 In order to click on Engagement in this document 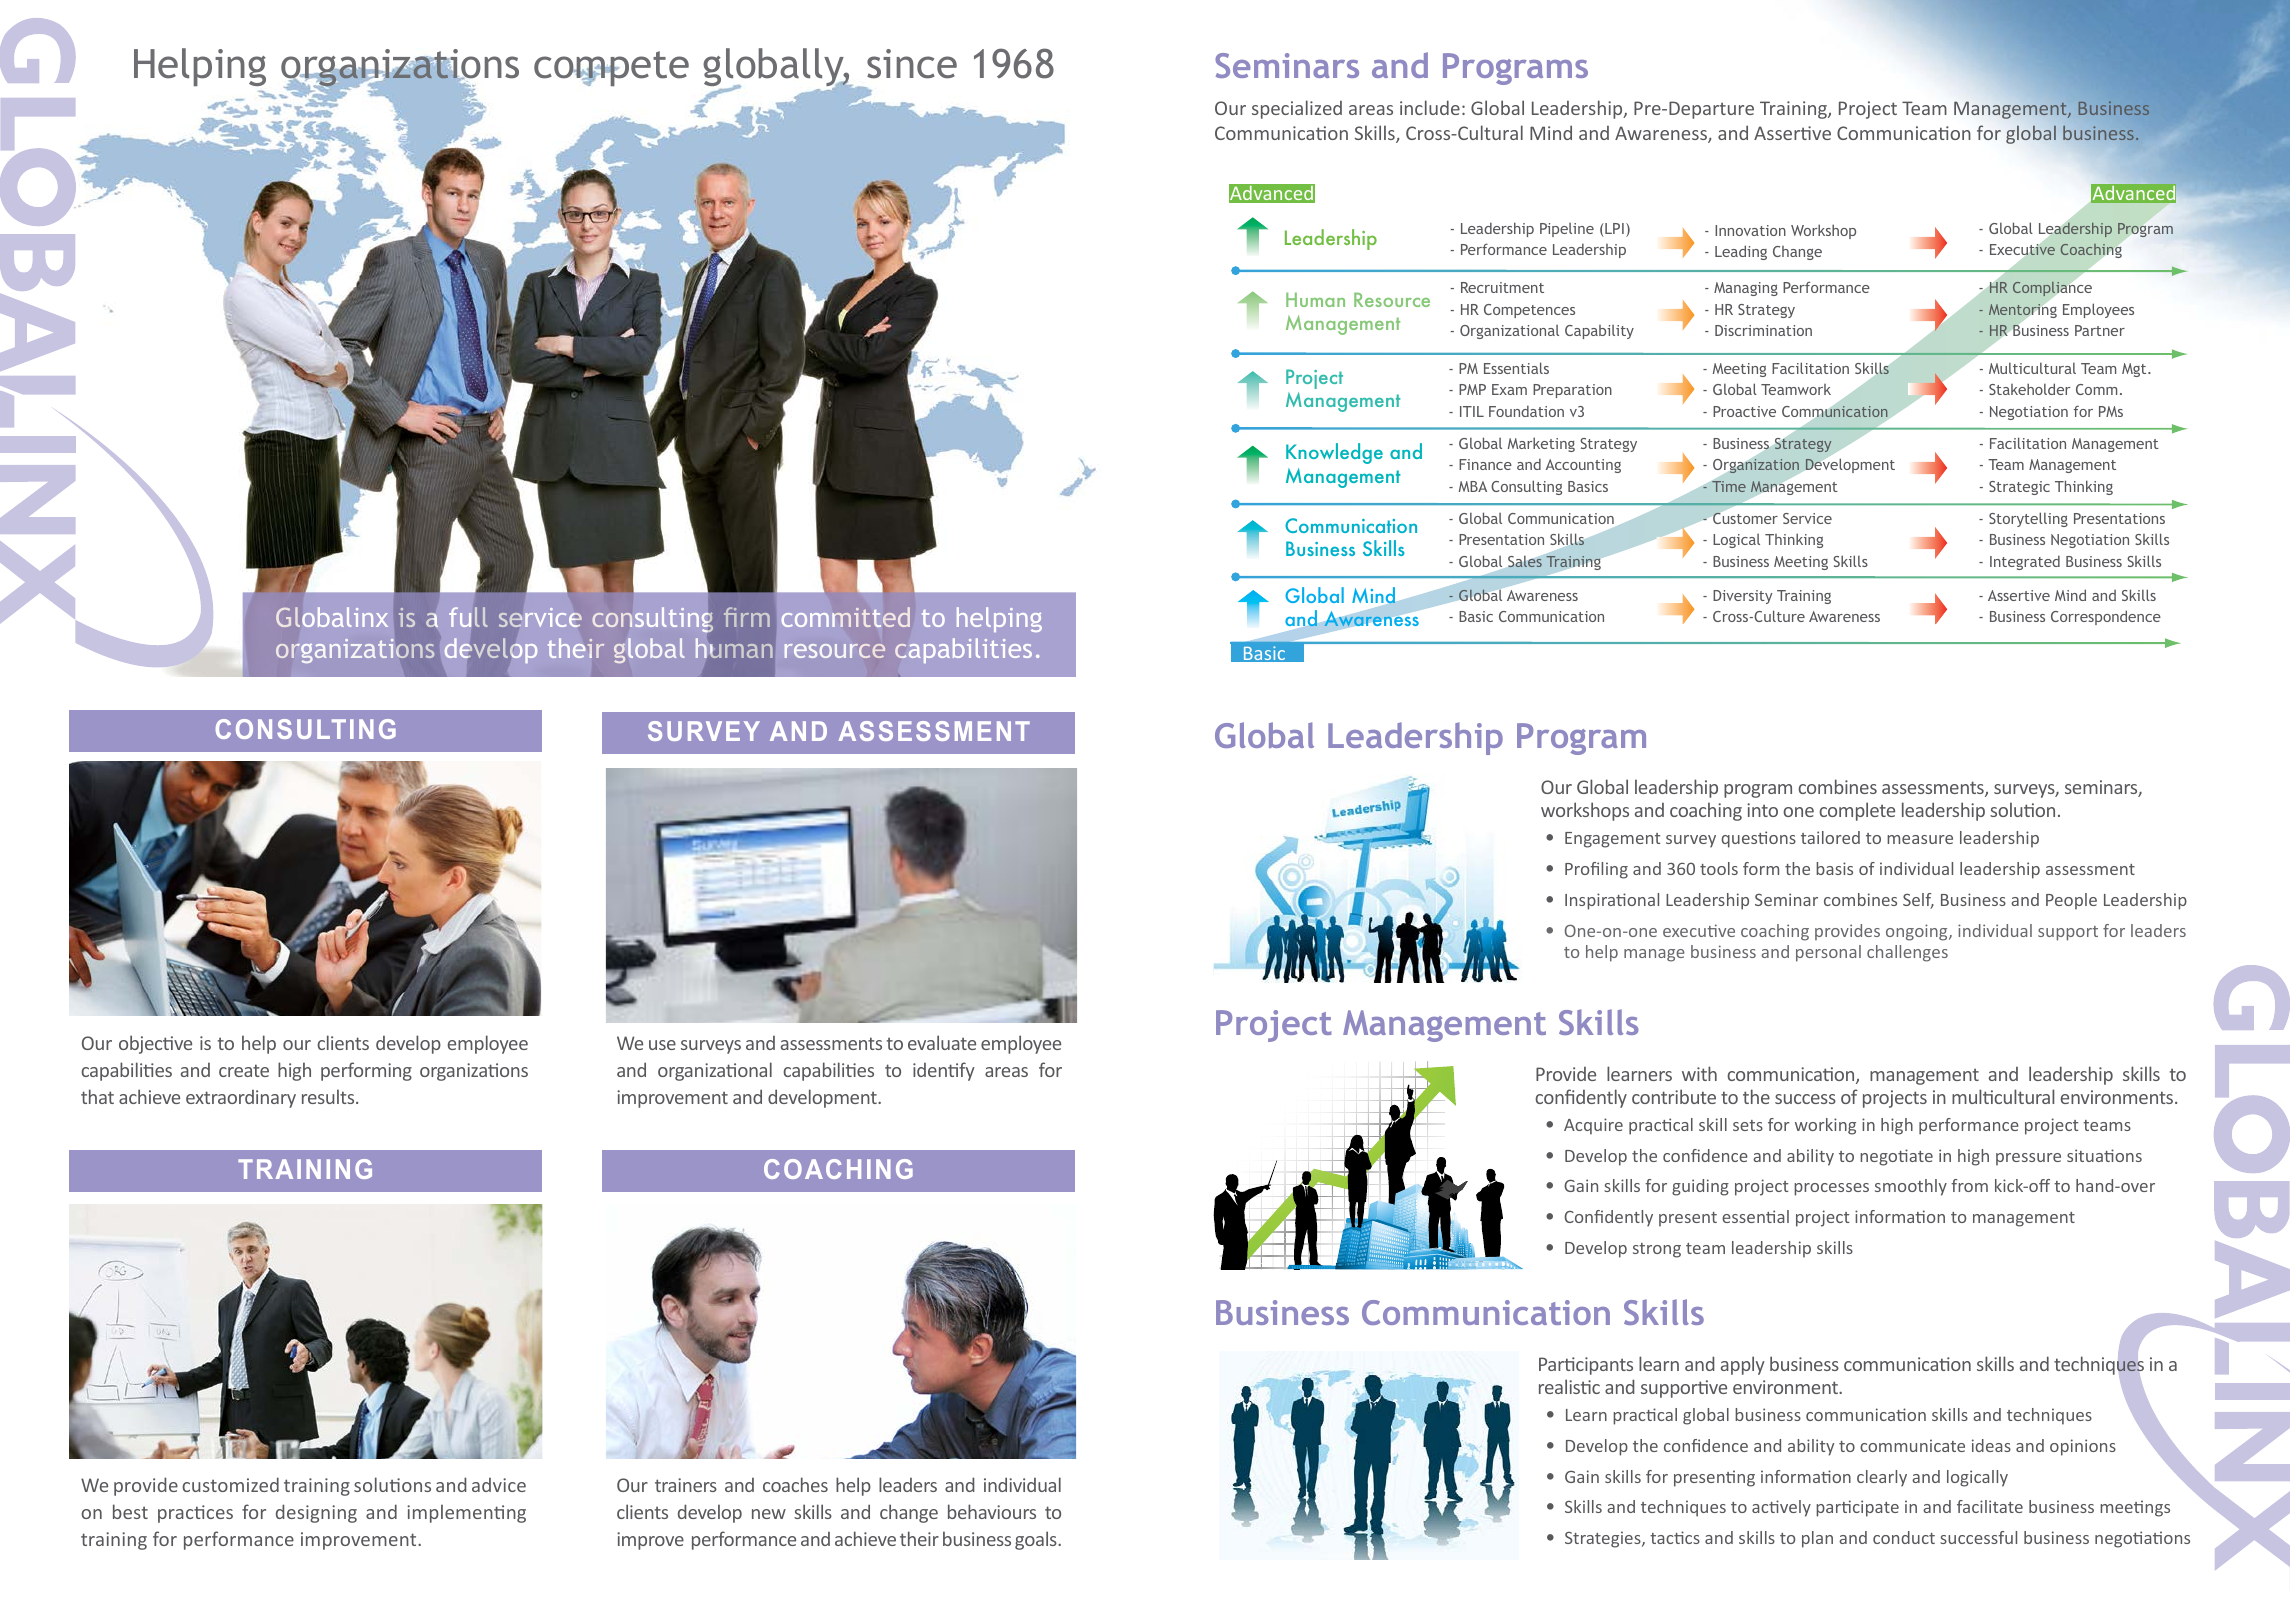, I will do `click(1612, 840)`.
